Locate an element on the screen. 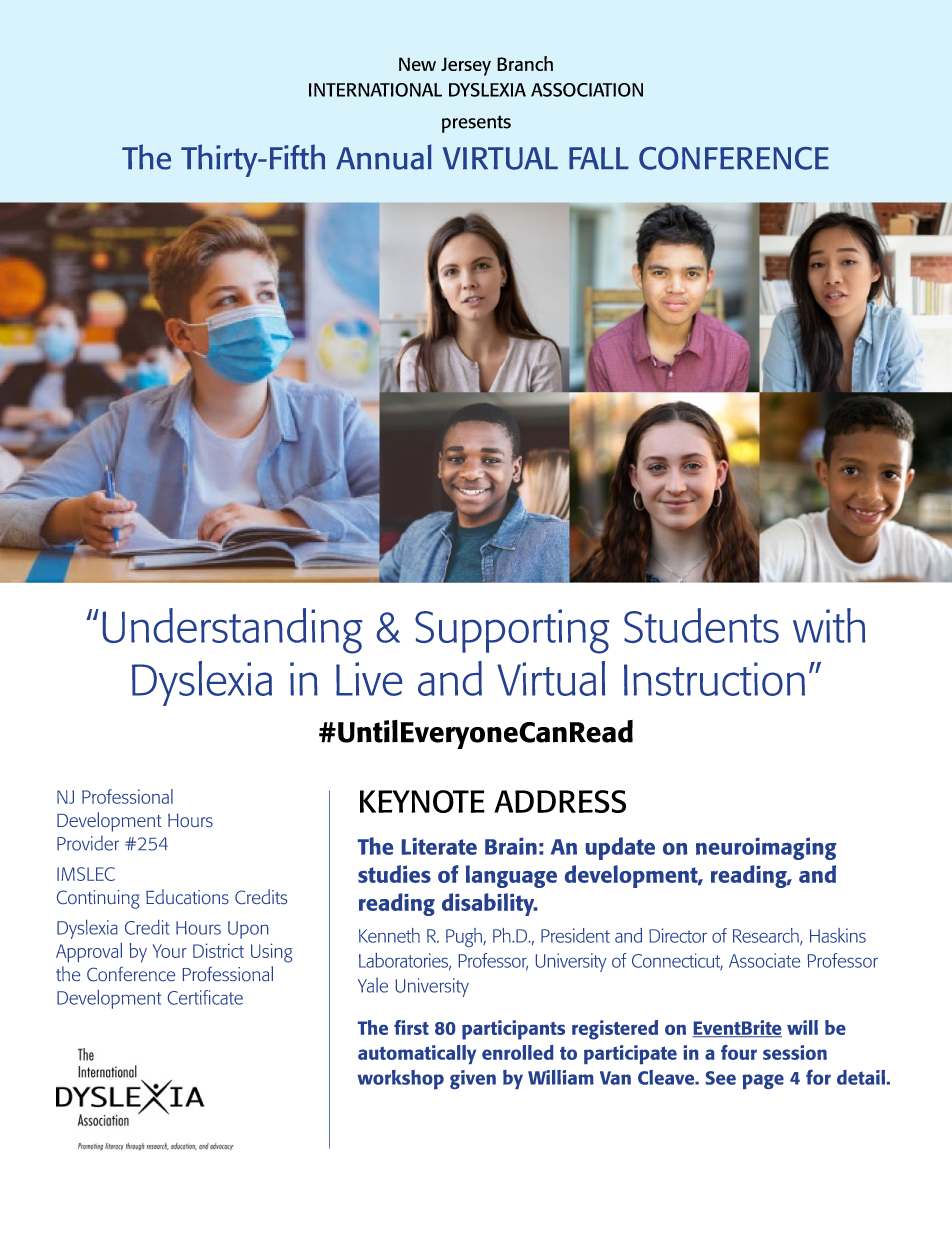 Image resolution: width=952 pixels, height=1233 pixels. KEYNOTE is located at coordinates (422, 801).
